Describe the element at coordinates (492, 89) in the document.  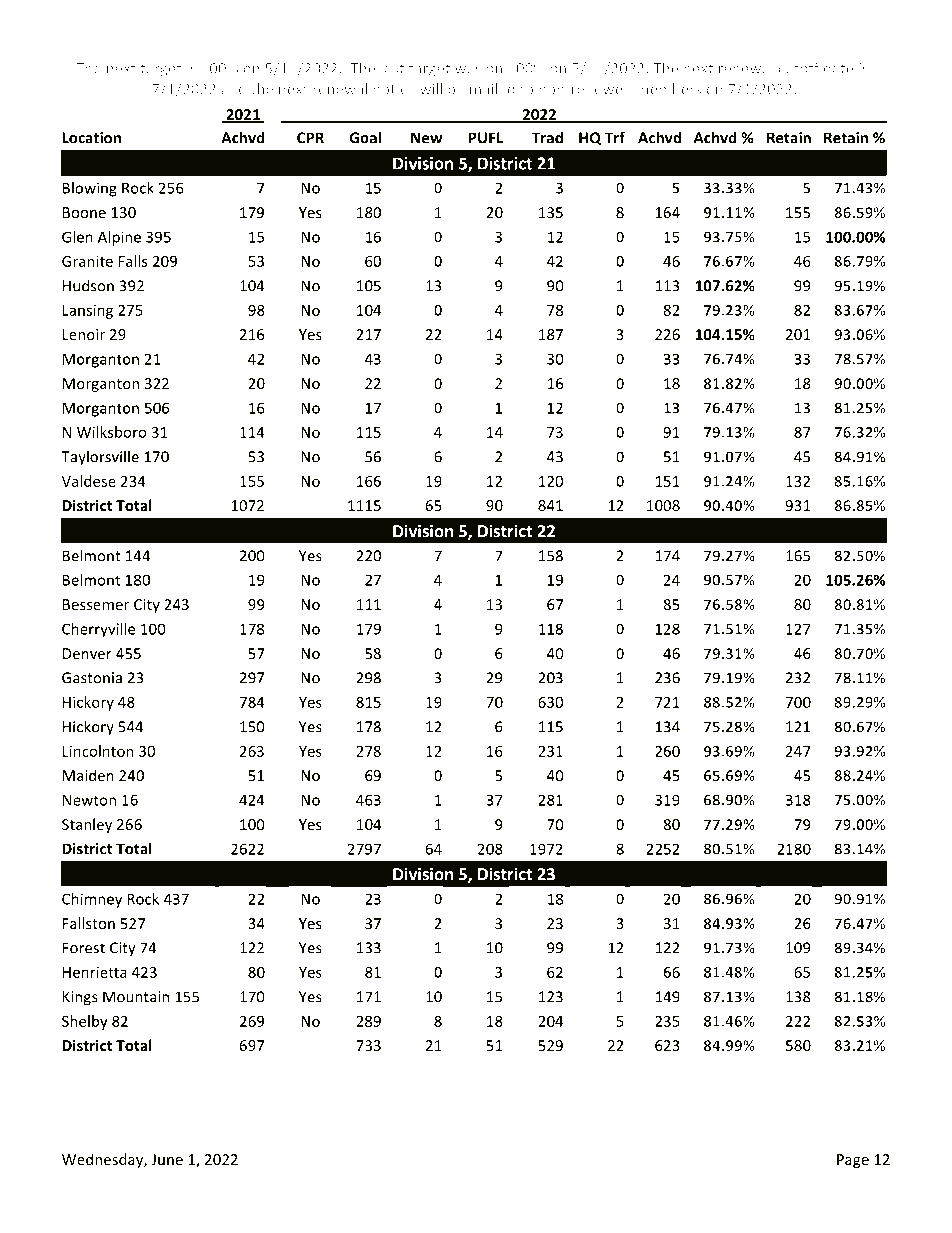
I see `mailed` at that location.
